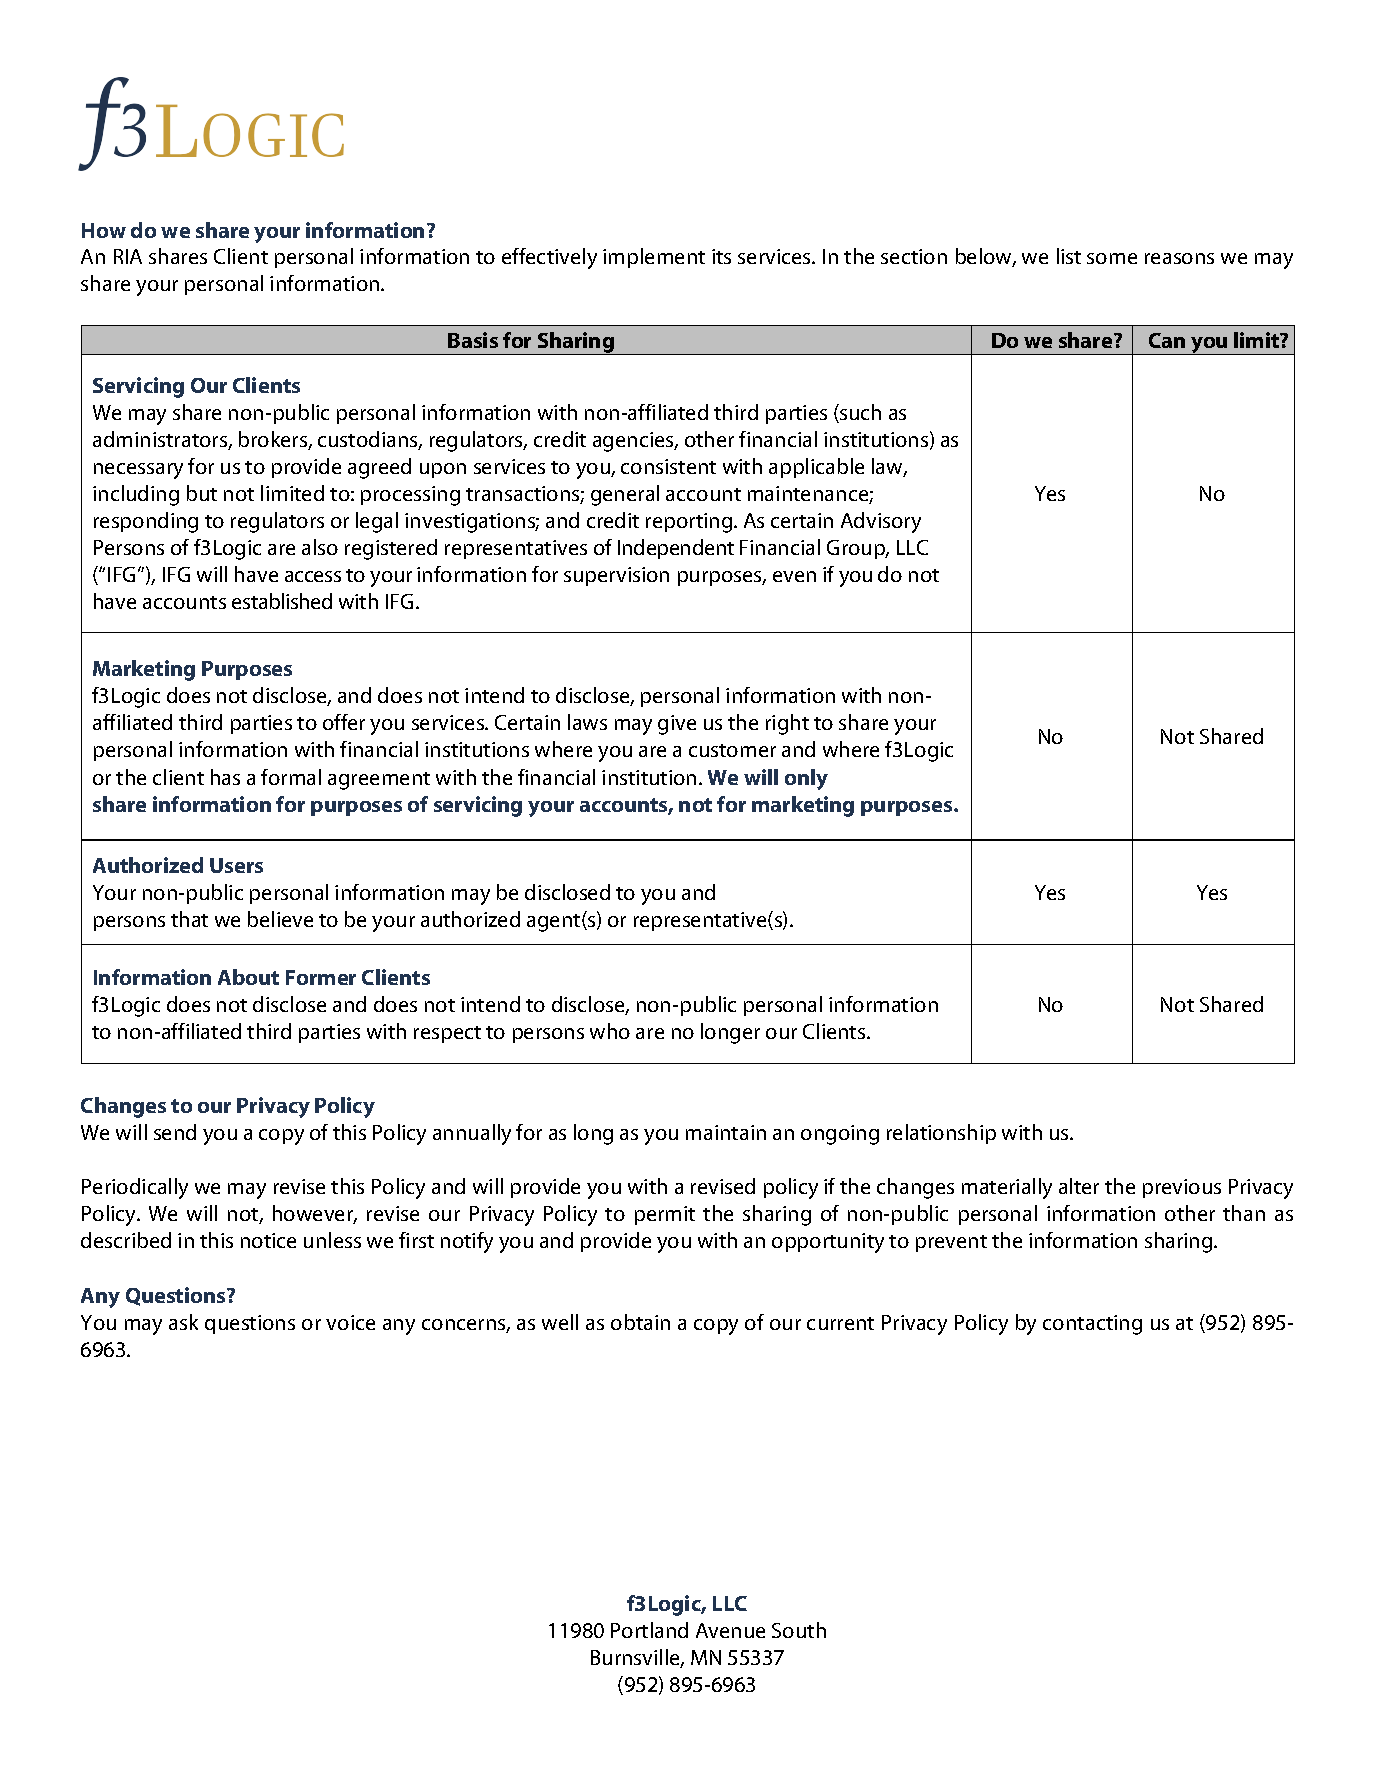  Describe the element at coordinates (1112, 258) in the image. I see `some` at that location.
